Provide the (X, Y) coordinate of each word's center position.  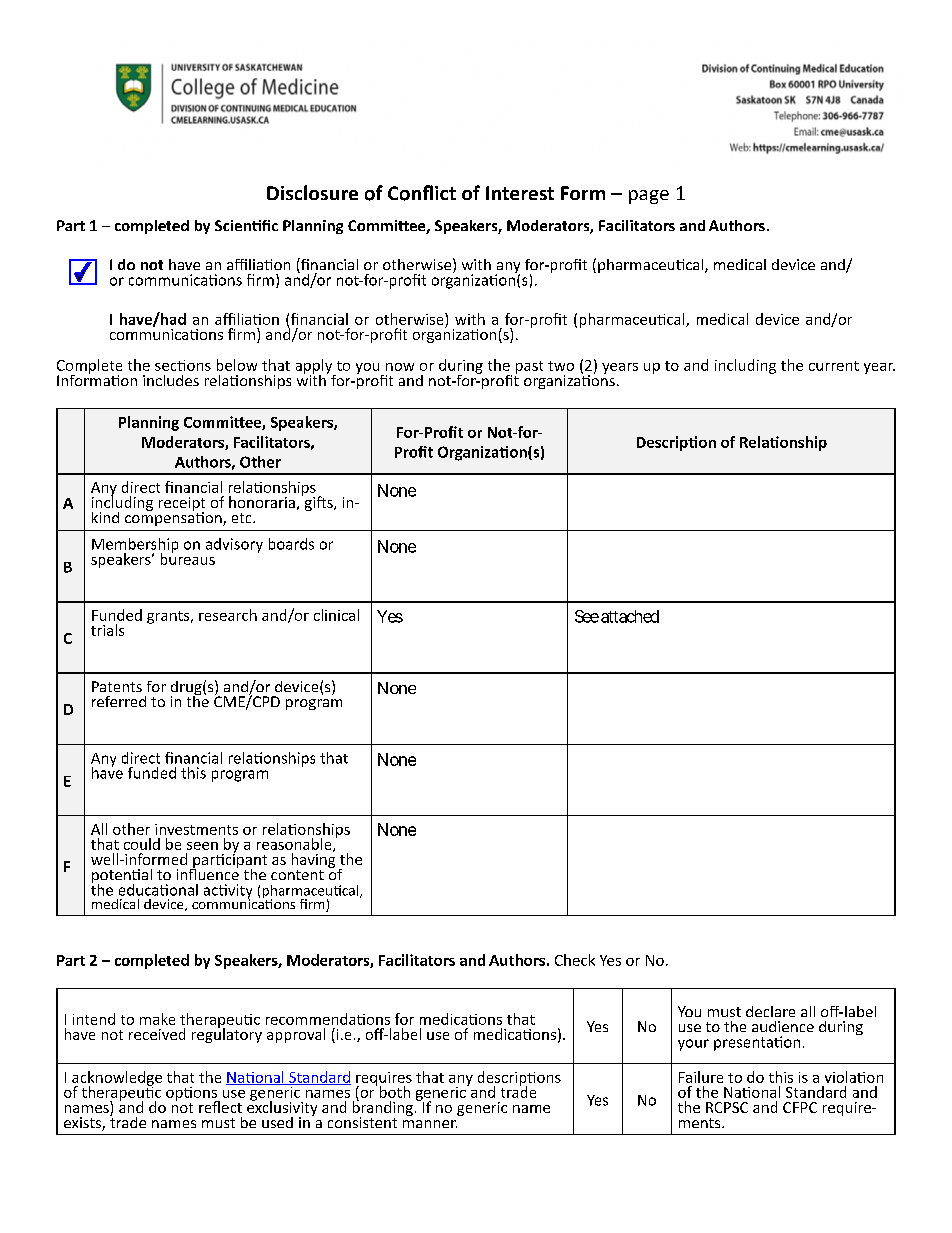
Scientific (246, 225)
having (313, 861)
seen (202, 846)
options (193, 1095)
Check (575, 960)
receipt (182, 505)
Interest (520, 193)
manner (430, 1124)
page (649, 197)
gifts (318, 502)
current (834, 366)
